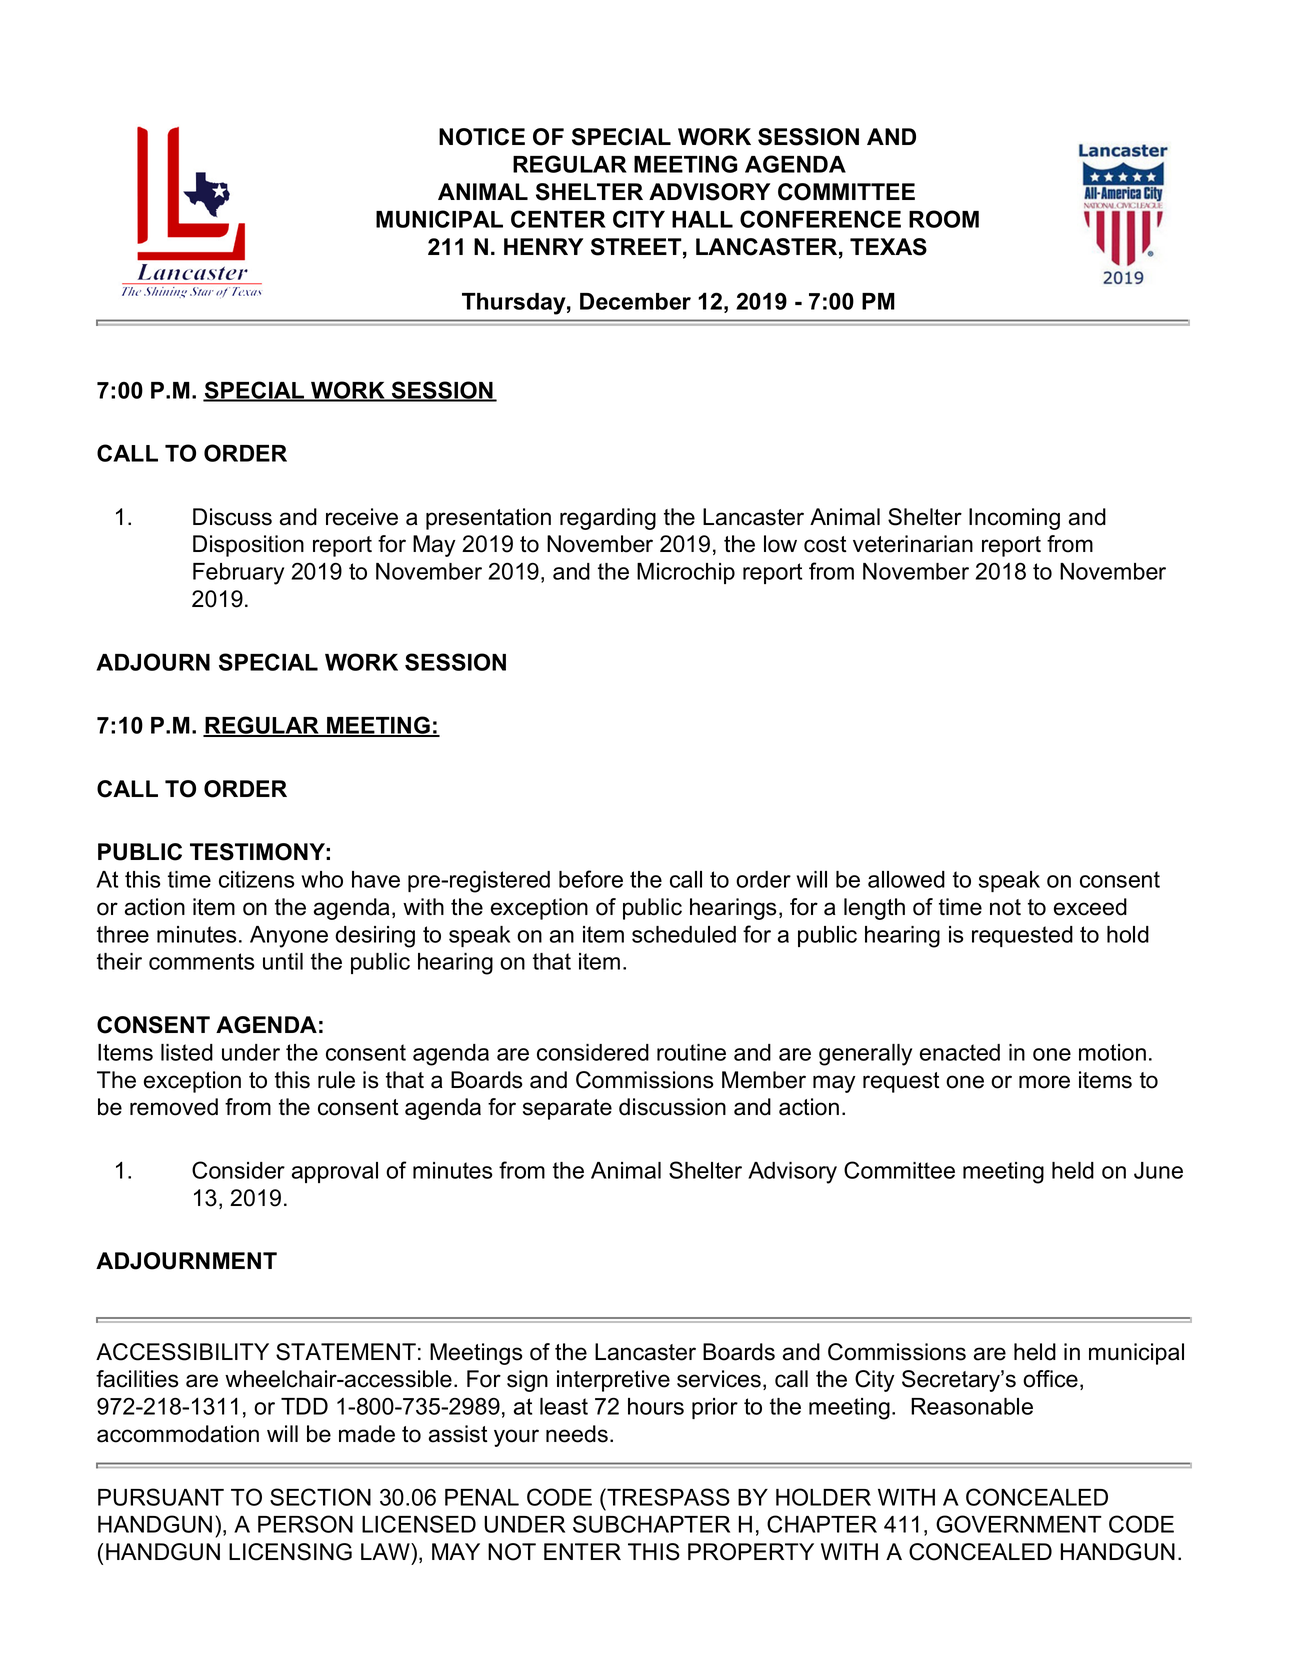 Image resolution: width=1290 pixels, height=1670 pixels. What do you see at coordinates (944, 219) in the screenshot?
I see `ROOM` at bounding box center [944, 219].
